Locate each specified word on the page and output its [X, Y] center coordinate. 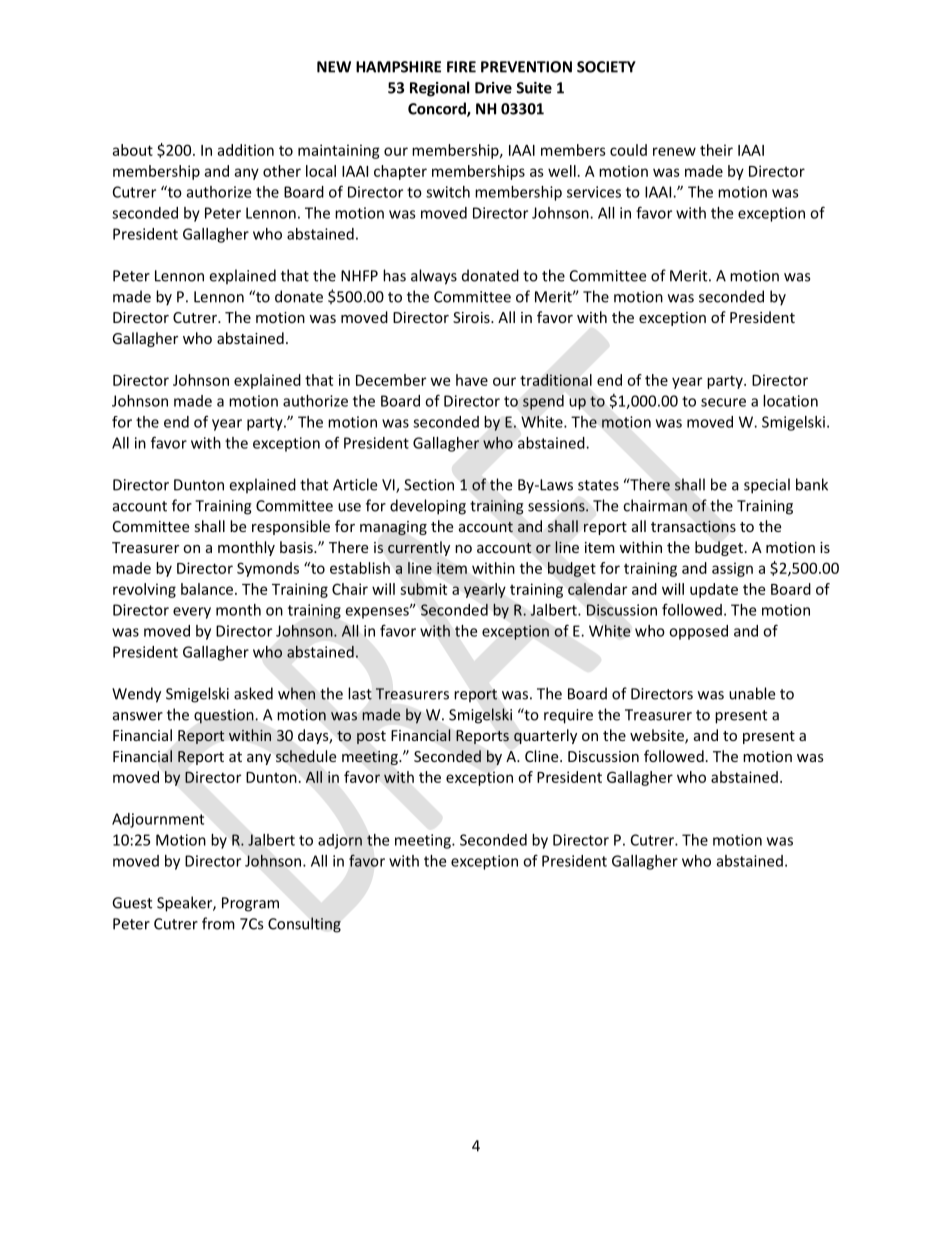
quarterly [545, 736]
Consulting [304, 925]
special [767, 486]
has [394, 275]
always [434, 277]
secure [723, 402]
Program [250, 904]
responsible [291, 527]
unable [752, 693]
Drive [493, 88]
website [658, 736]
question [224, 716]
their [716, 150]
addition [245, 150]
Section [429, 485]
